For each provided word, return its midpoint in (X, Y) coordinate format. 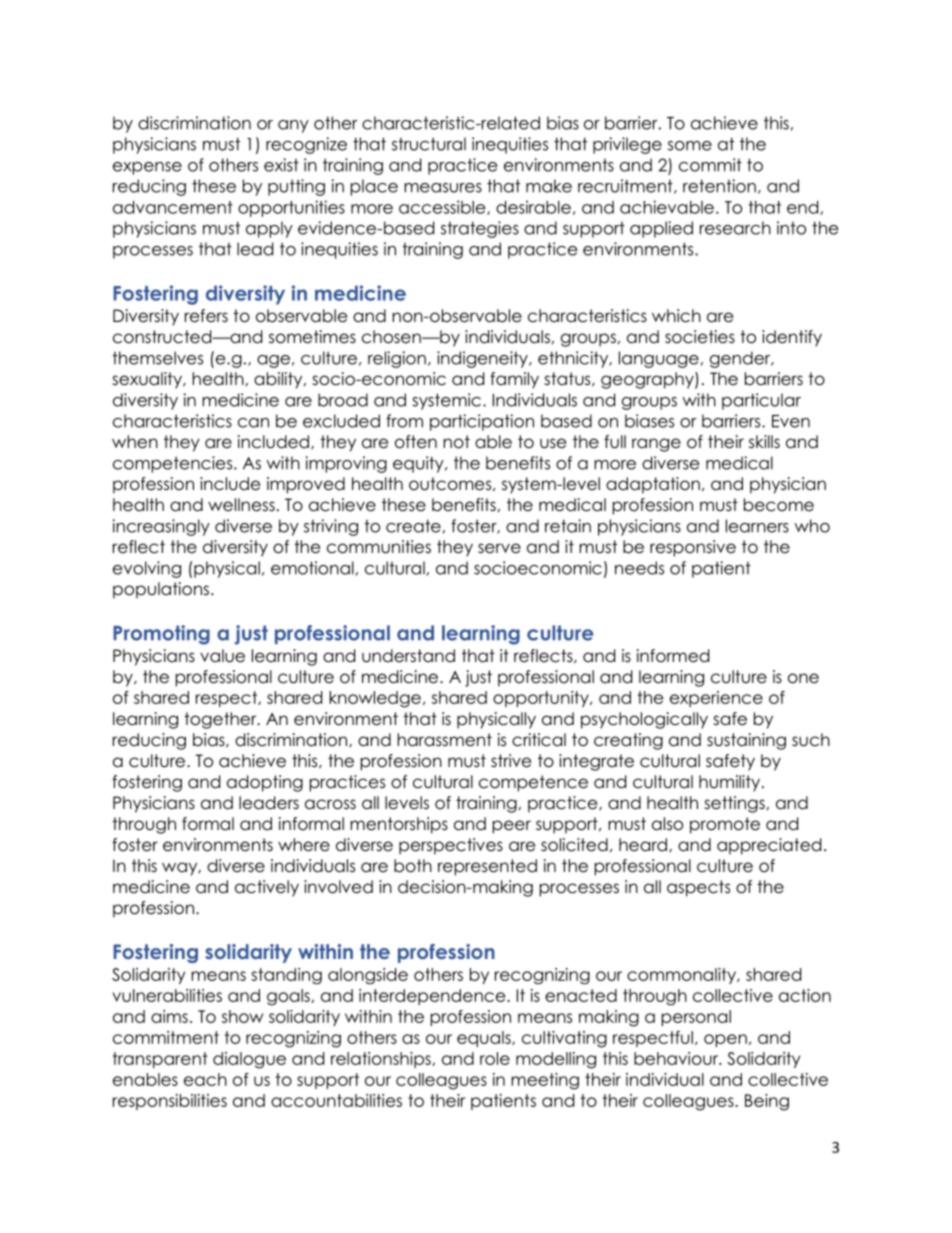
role (495, 1058)
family (514, 380)
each (205, 1079)
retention (719, 186)
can (253, 423)
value (222, 656)
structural (429, 144)
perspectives (451, 846)
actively (267, 888)
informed (673, 656)
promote (725, 825)
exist (281, 165)
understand (408, 656)
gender (741, 359)
